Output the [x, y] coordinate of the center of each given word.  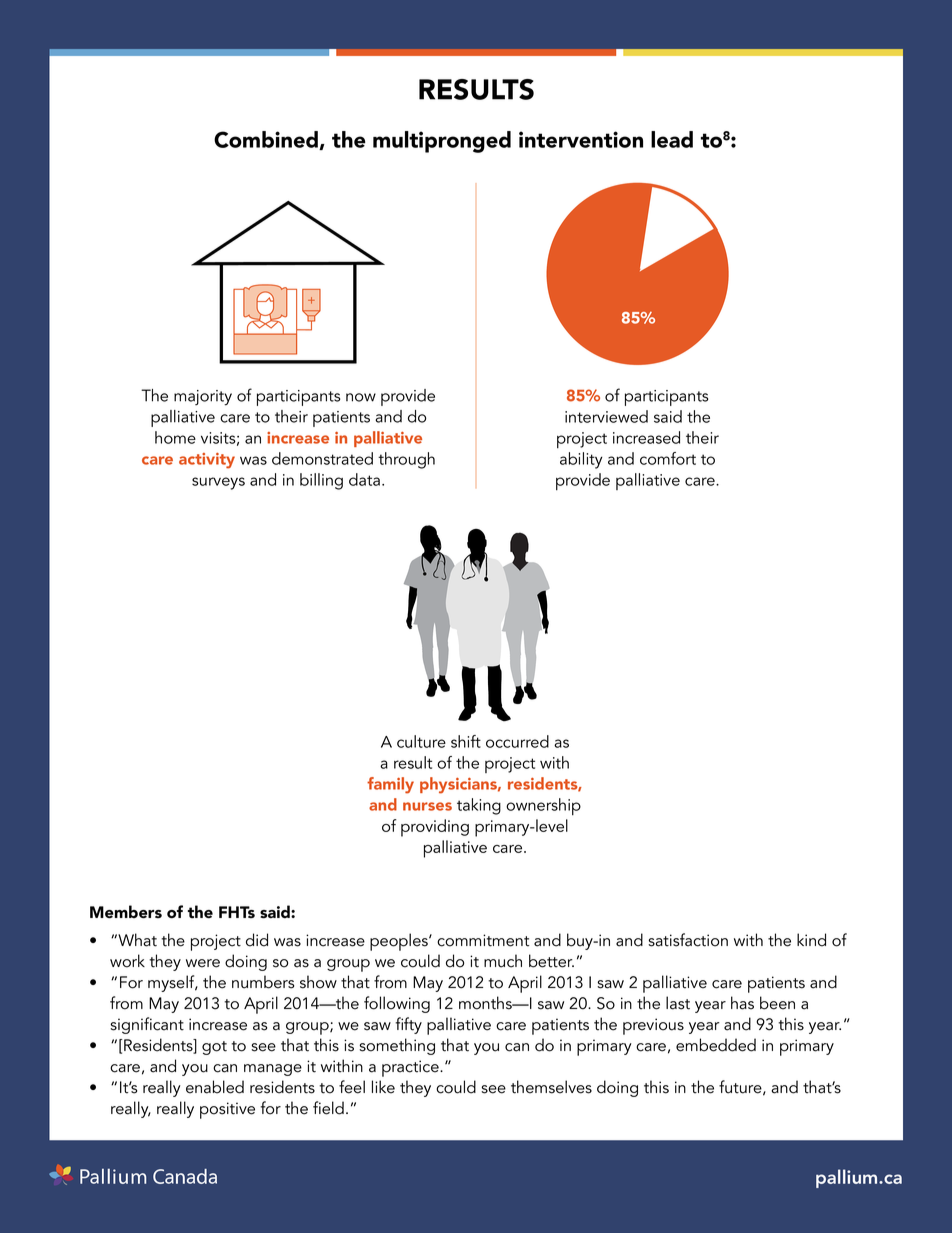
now [361, 397]
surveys [218, 483]
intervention [581, 139]
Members [126, 912]
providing [435, 828]
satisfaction [688, 940]
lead [672, 139]
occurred [517, 741]
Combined [267, 140]
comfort [668, 458]
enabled [215, 1087]
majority [203, 398]
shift [466, 741]
